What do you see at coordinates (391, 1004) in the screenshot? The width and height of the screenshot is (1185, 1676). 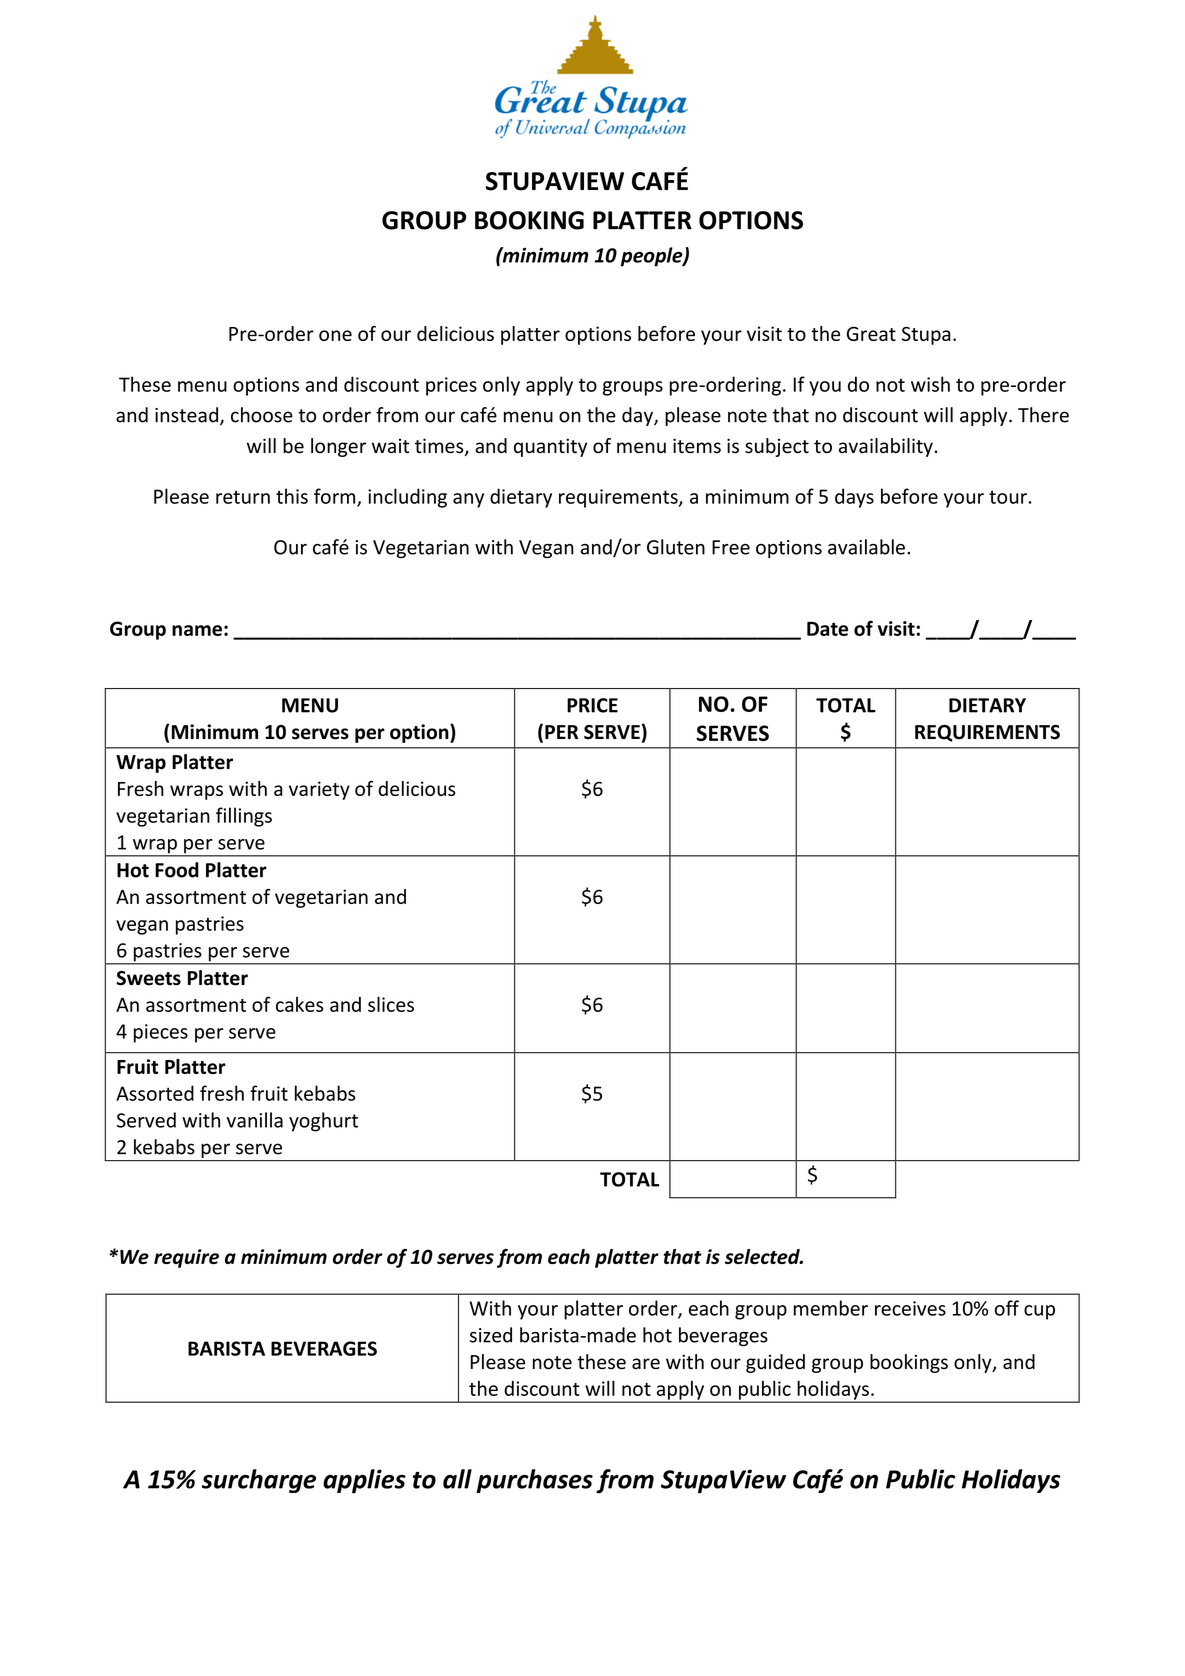 I see `slices` at bounding box center [391, 1004].
